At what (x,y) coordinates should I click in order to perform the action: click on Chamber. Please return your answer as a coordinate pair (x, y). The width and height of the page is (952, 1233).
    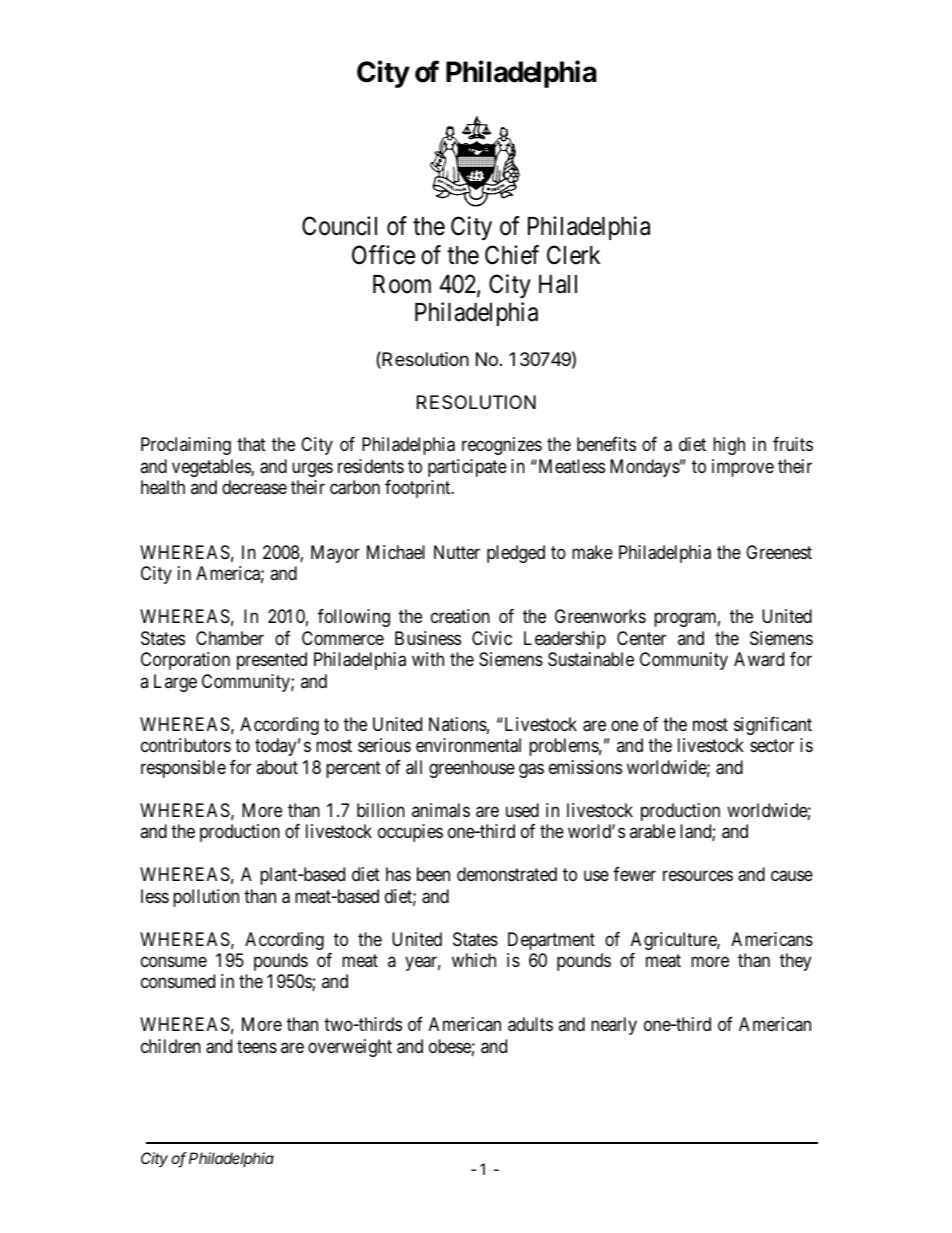
    Looking at the image, I should click on (230, 638).
